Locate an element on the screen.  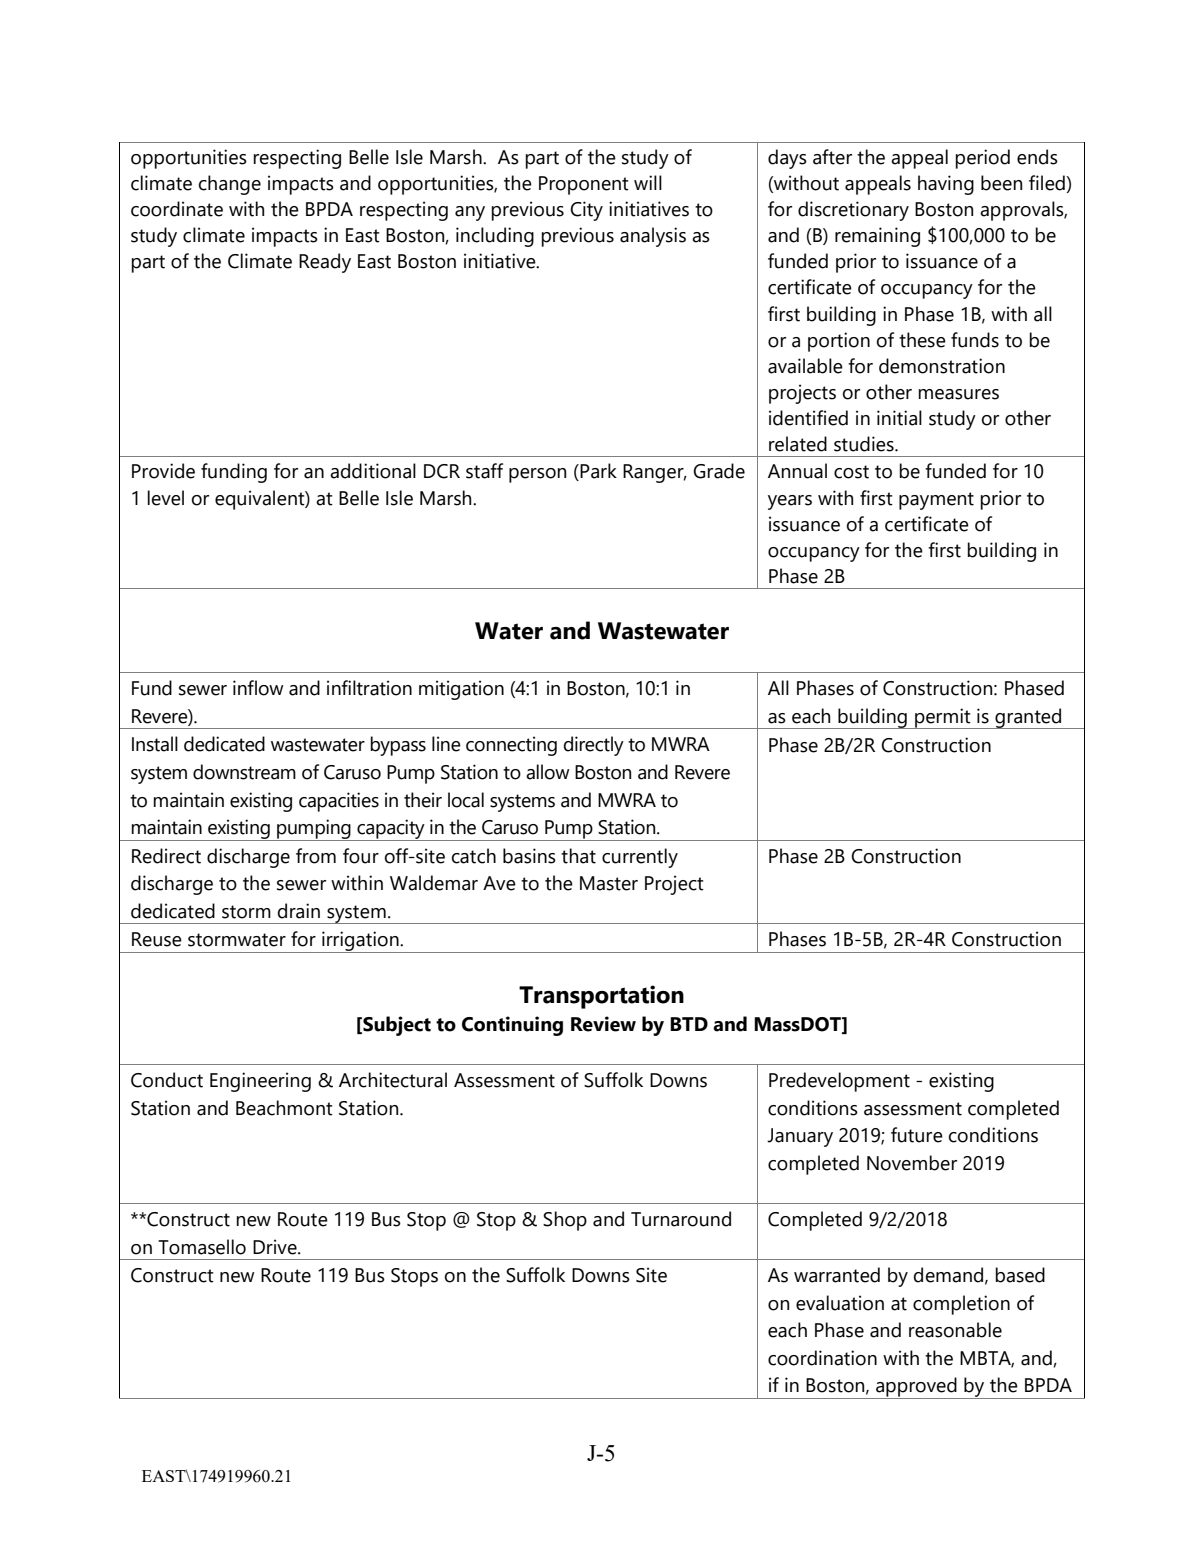
payment is located at coordinates (936, 501).
